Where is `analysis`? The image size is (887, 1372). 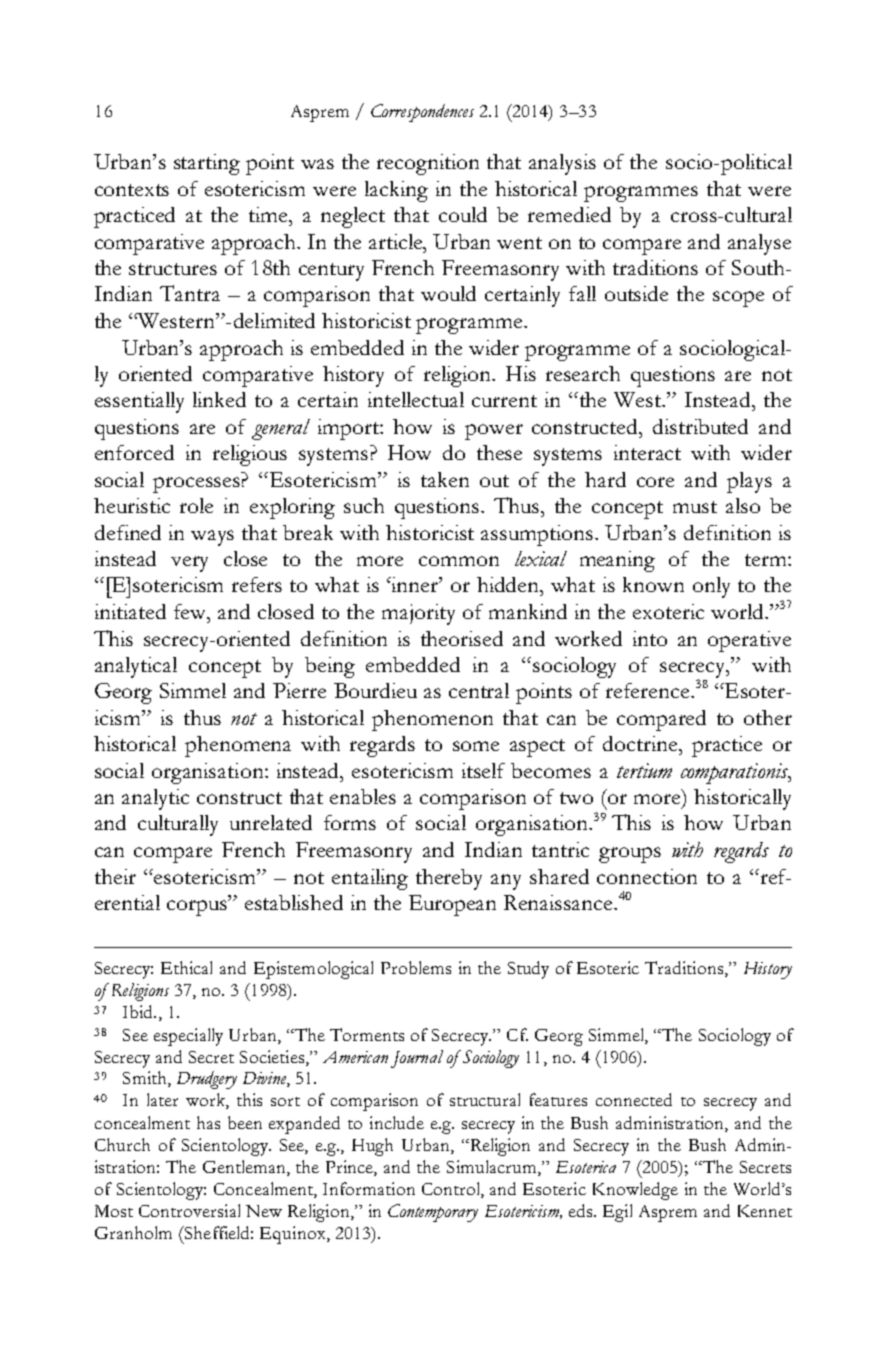 analysis is located at coordinates (562, 164).
